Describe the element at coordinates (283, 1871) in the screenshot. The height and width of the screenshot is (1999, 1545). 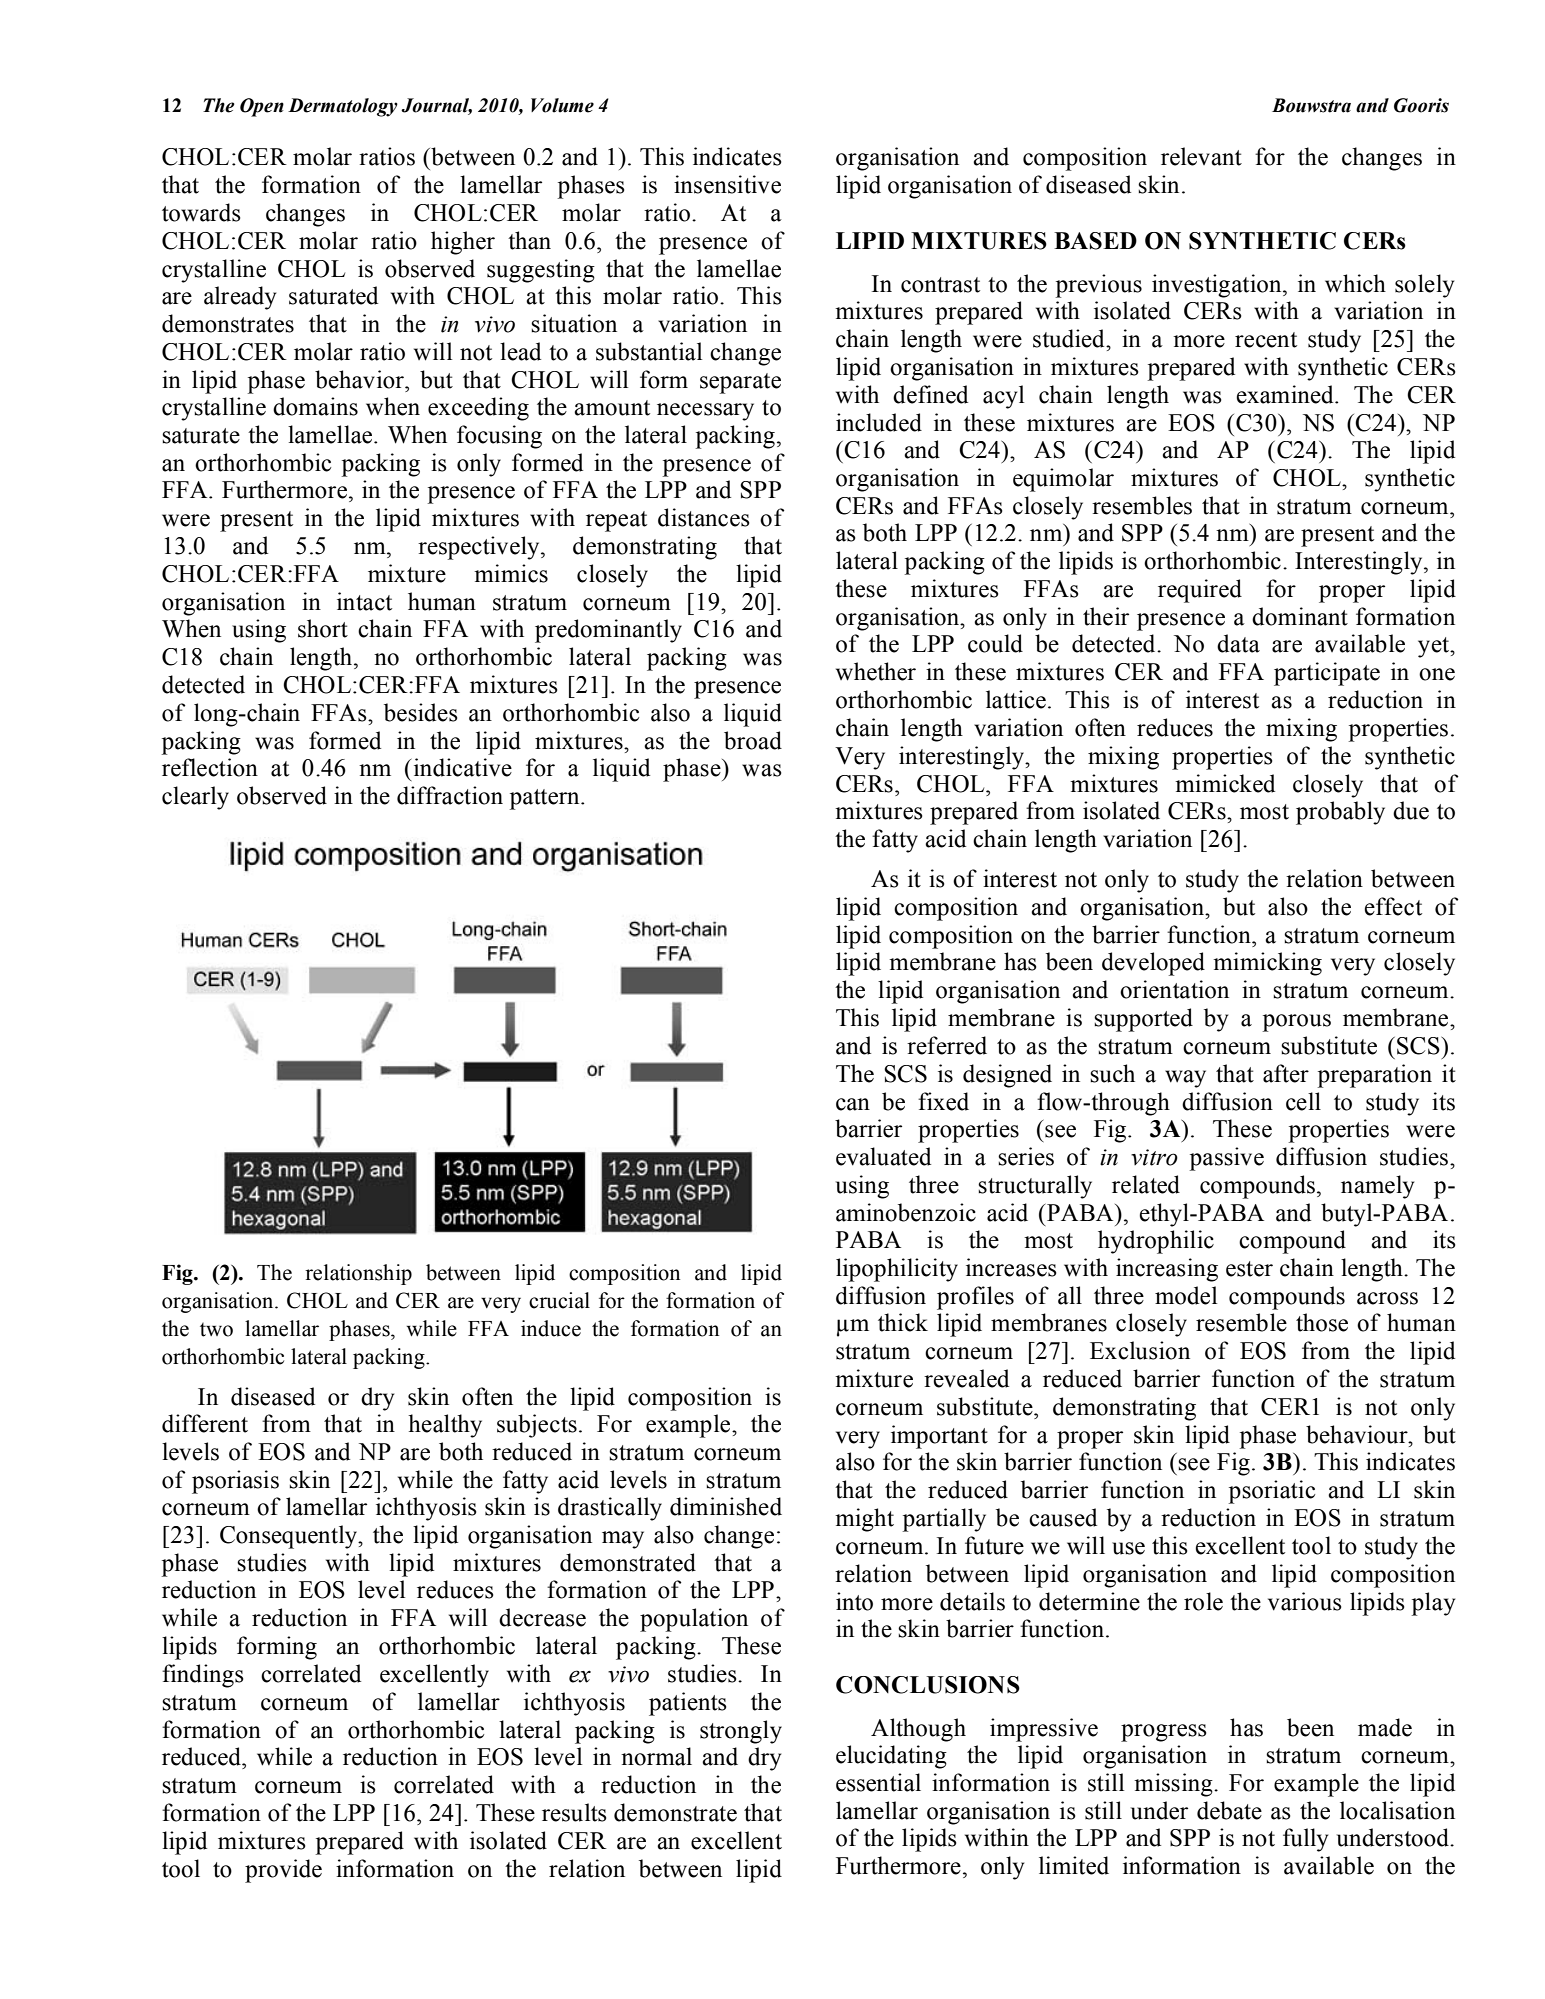
I see `provide` at that location.
